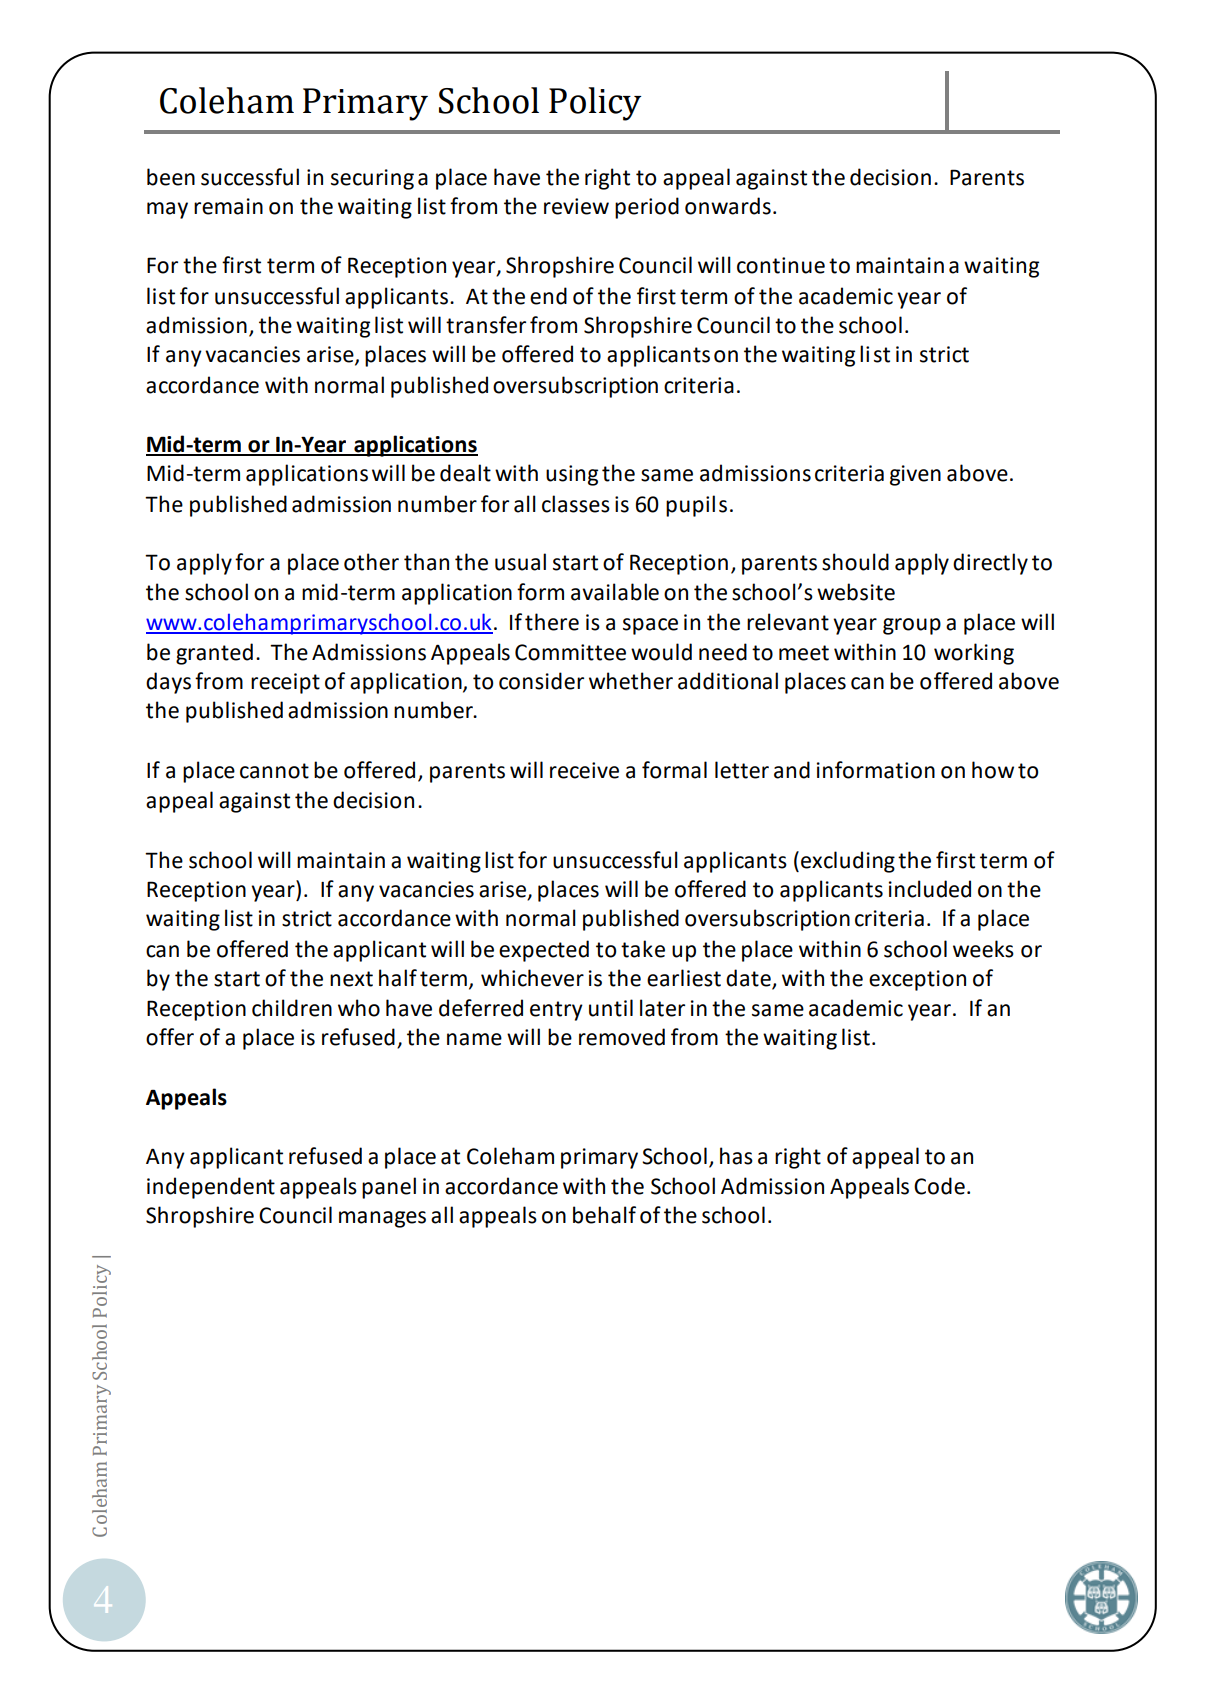 This screenshot has width=1205, height=1704. What do you see at coordinates (917, 980) in the screenshot?
I see `exception` at bounding box center [917, 980].
